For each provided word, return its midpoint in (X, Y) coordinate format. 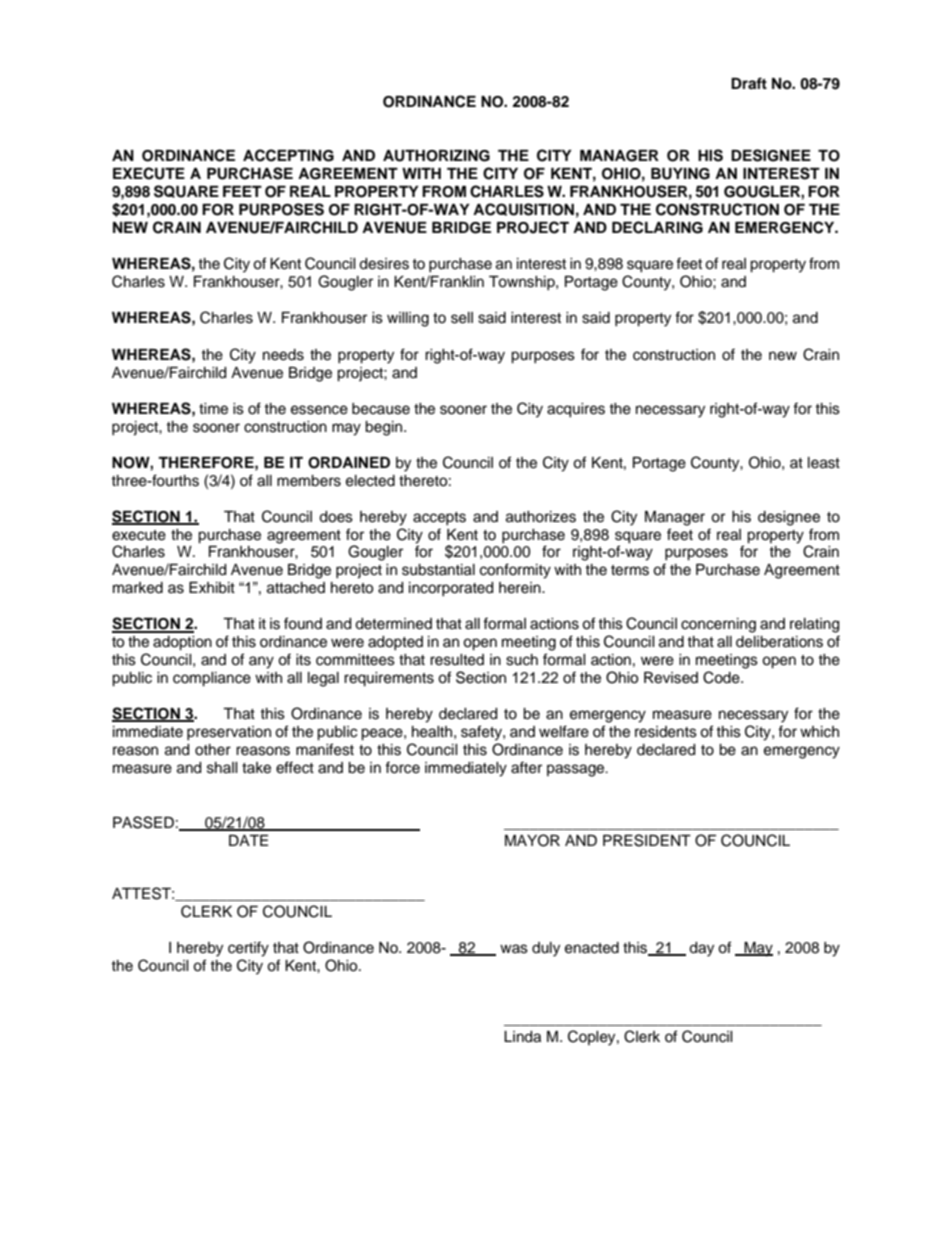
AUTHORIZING (436, 156)
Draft (749, 83)
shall (222, 768)
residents (666, 732)
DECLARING (657, 227)
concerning (718, 625)
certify (248, 949)
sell (462, 318)
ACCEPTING (288, 155)
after (526, 767)
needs (283, 355)
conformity (515, 571)
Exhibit (212, 588)
